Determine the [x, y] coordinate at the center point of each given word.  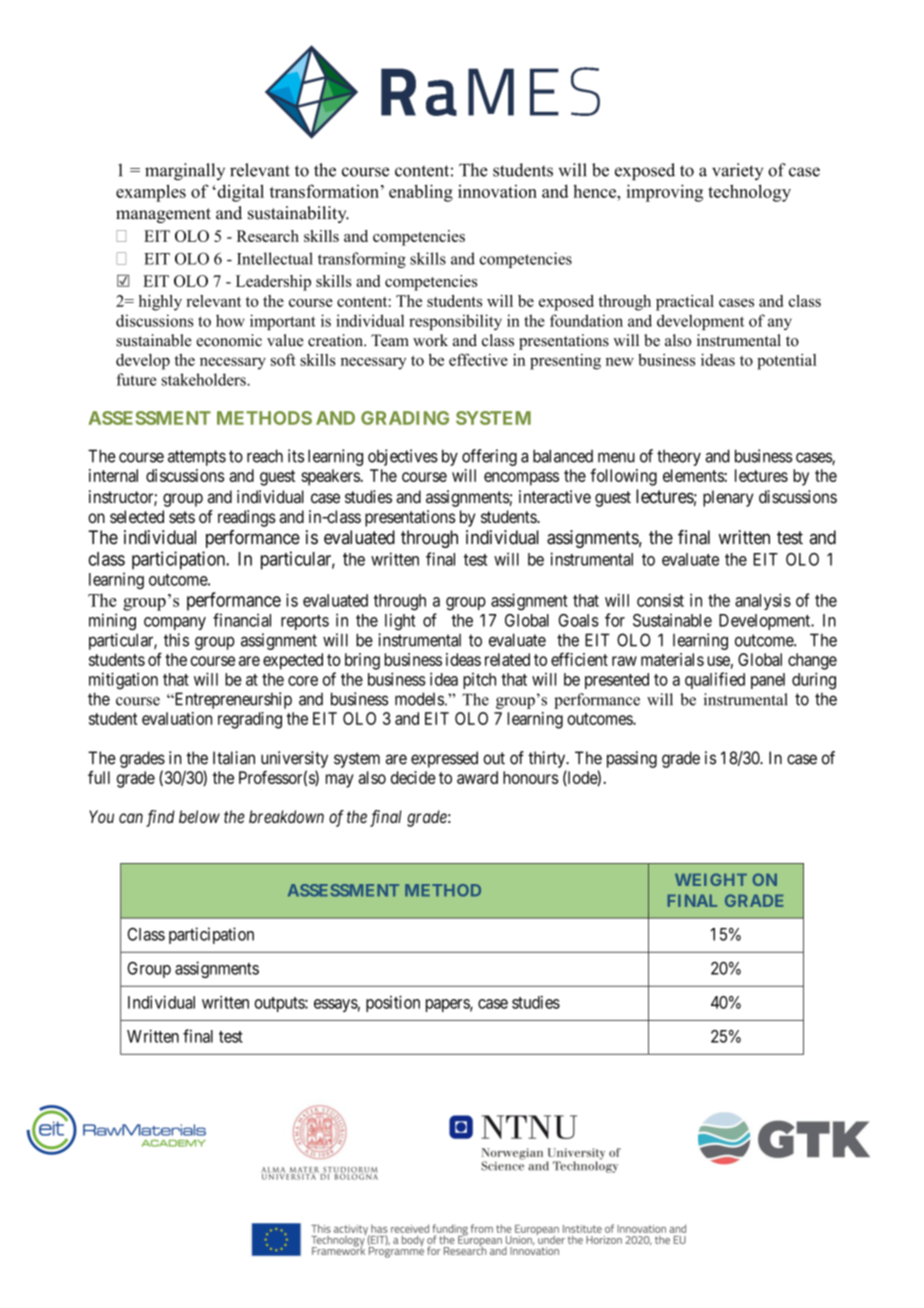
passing [632, 759]
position [393, 1003]
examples [151, 193]
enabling [421, 193]
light [400, 621]
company [175, 623]
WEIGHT [711, 879]
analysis [763, 601]
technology [749, 193]
